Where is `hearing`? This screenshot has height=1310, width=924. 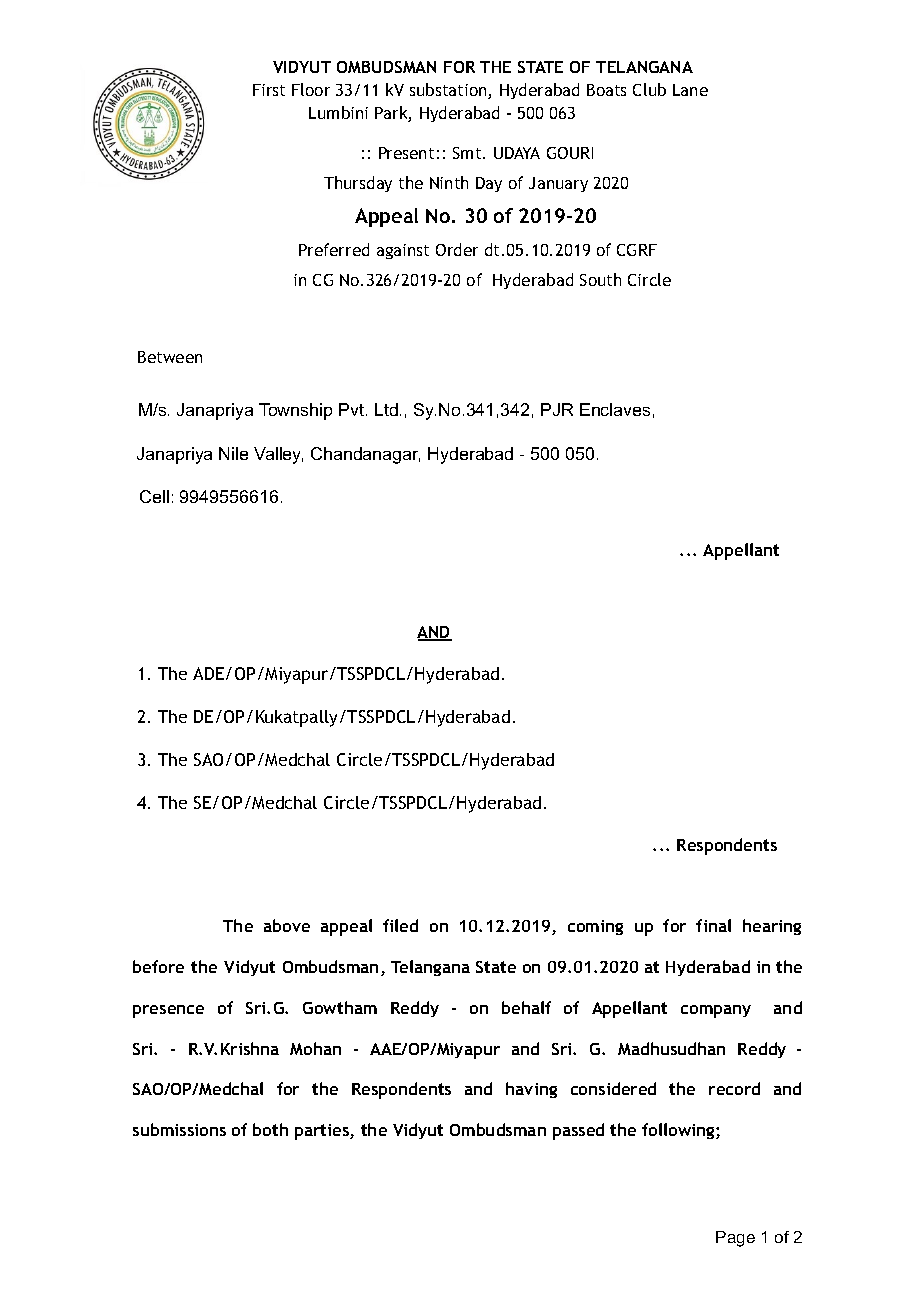
hearing is located at coordinates (772, 927).
